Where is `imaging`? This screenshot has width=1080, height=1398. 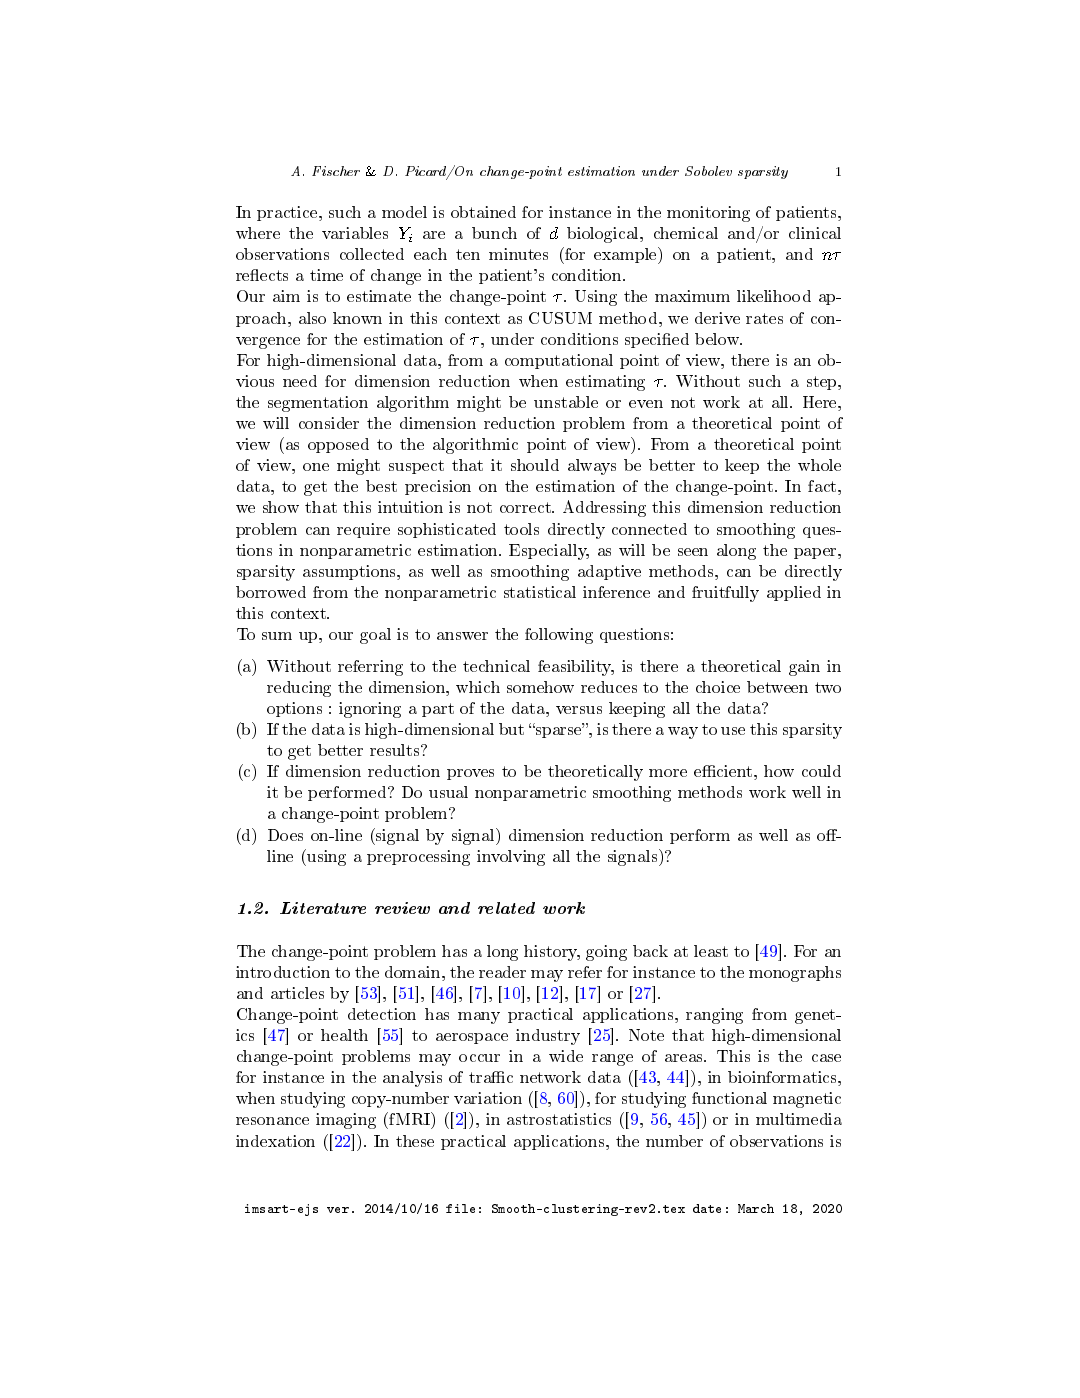
imaging is located at coordinates (346, 1121).
